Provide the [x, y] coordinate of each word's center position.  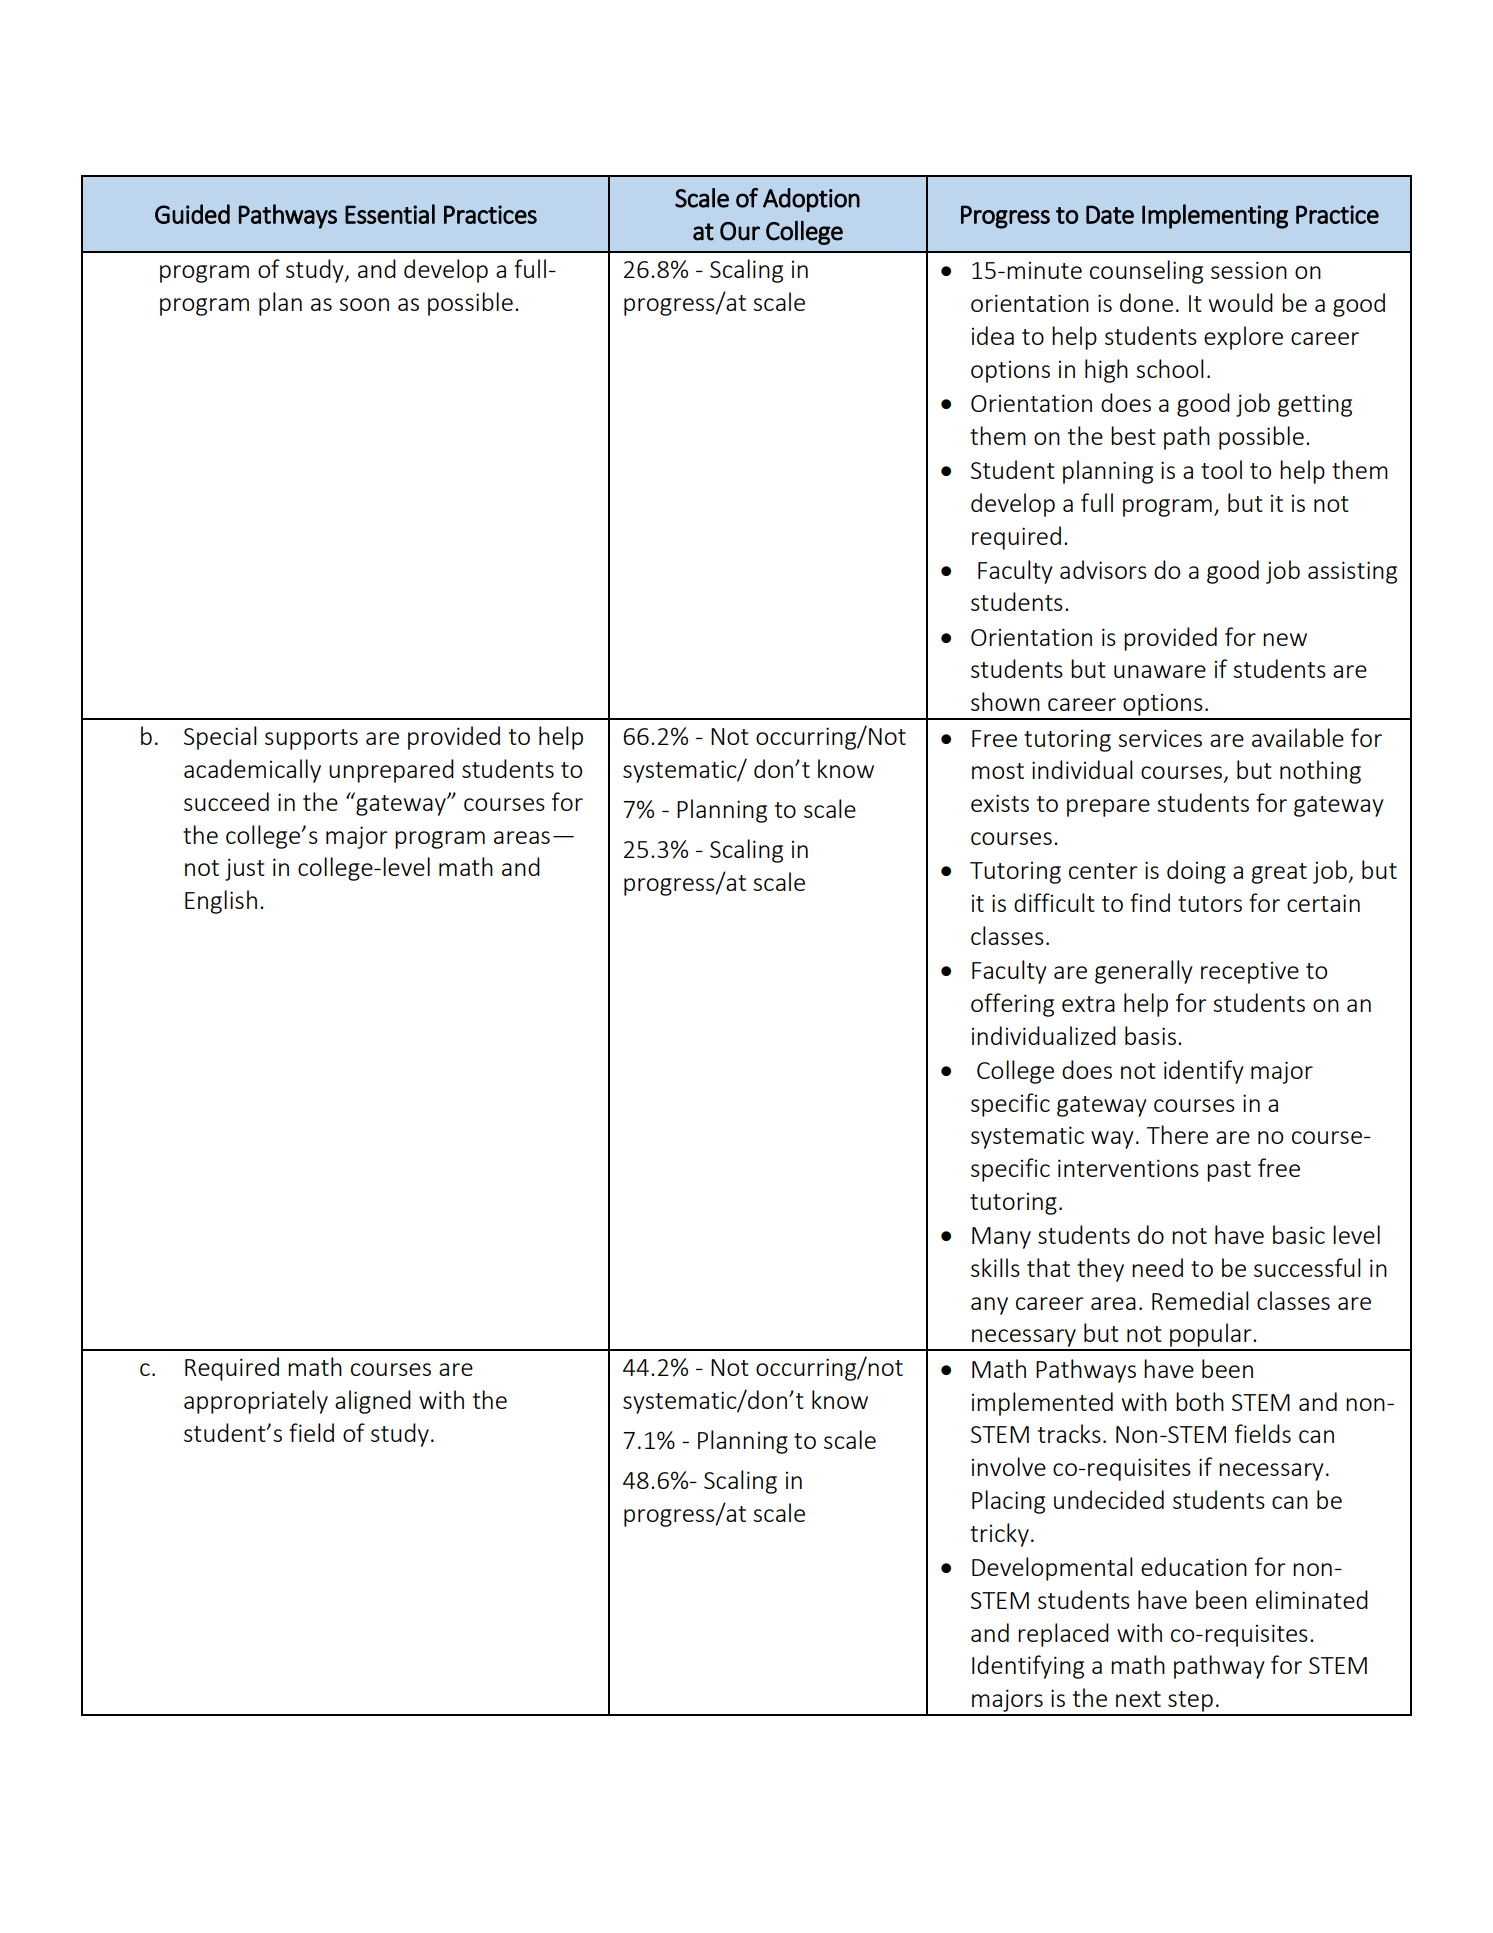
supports [311, 739]
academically [252, 771]
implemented [1042, 1404]
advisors [1103, 569]
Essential [390, 214]
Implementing [1215, 216]
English [221, 902]
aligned [373, 1402]
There [1177, 1134]
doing [1196, 872]
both [1200, 1401]
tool [1221, 469]
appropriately [256, 1402]
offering [1012, 1005]
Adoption [811, 200]
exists [1000, 803]
